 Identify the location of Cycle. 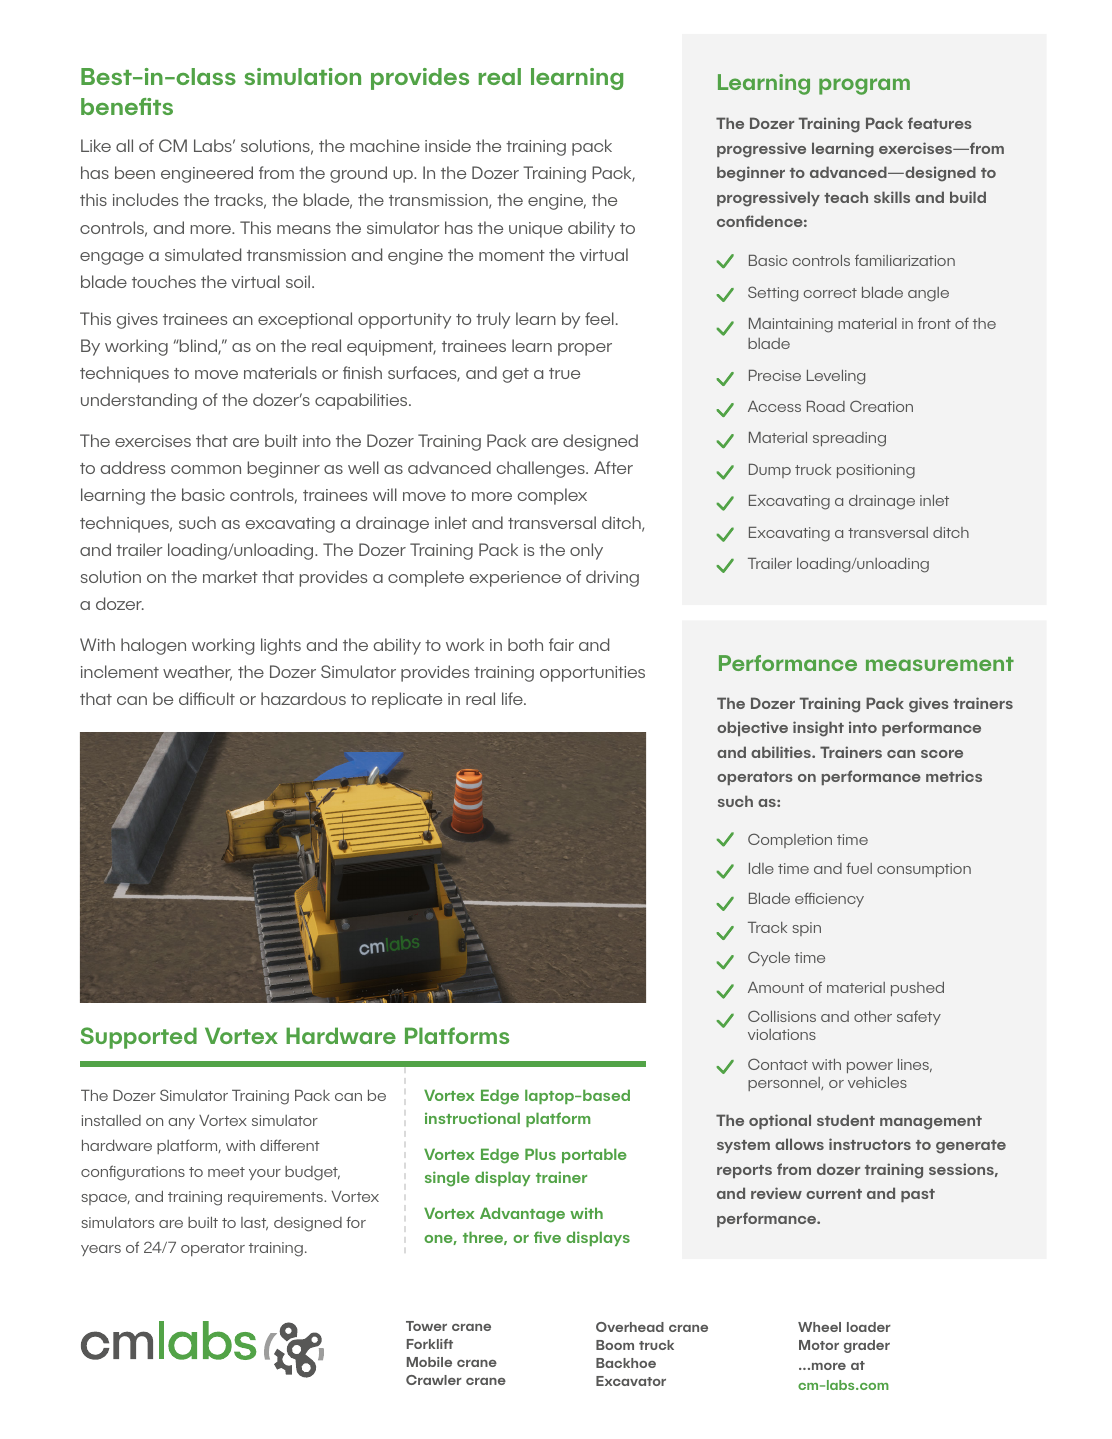
(769, 958).
